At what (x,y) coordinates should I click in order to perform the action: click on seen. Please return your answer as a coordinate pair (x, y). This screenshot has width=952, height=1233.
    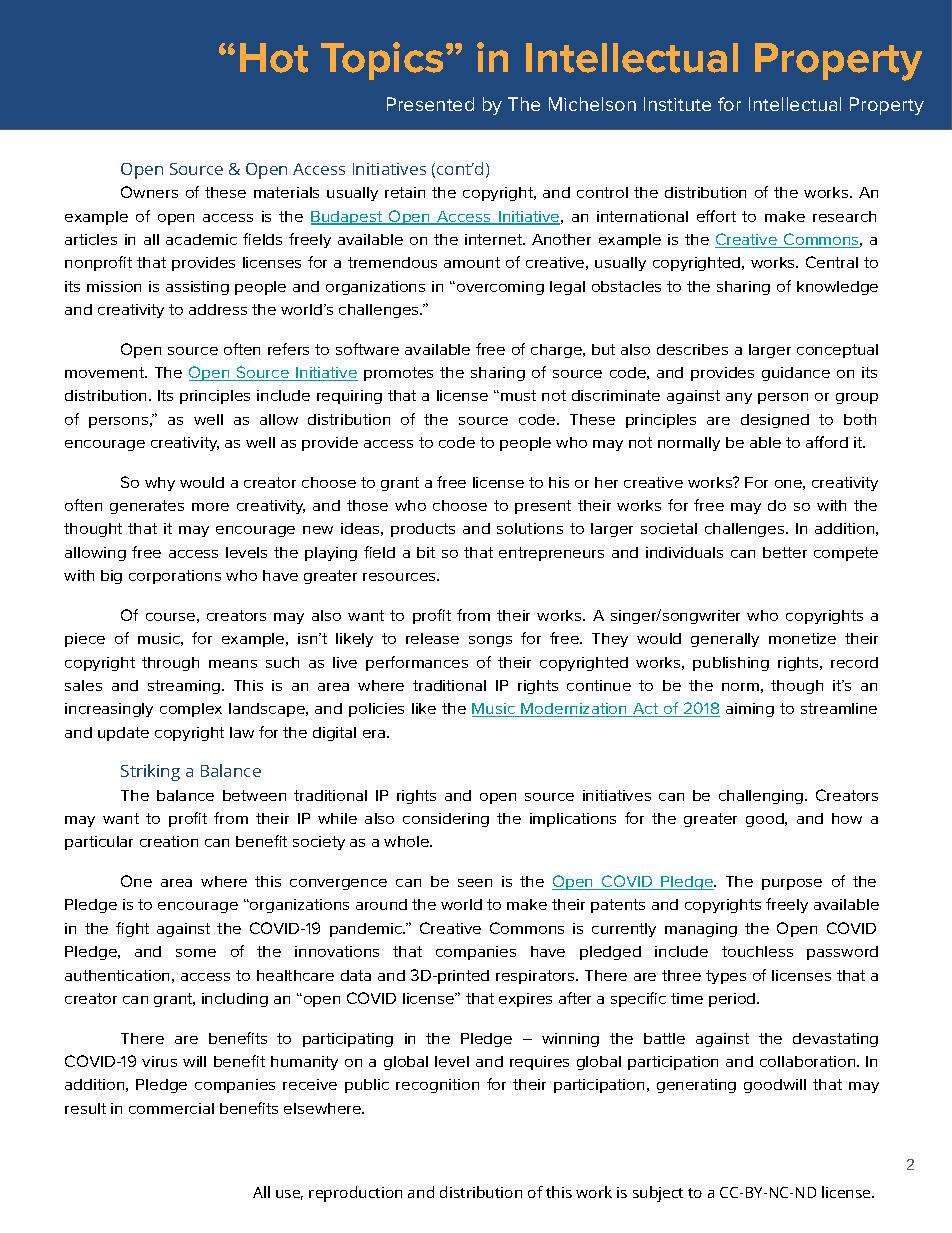
    Looking at the image, I should click on (475, 883).
